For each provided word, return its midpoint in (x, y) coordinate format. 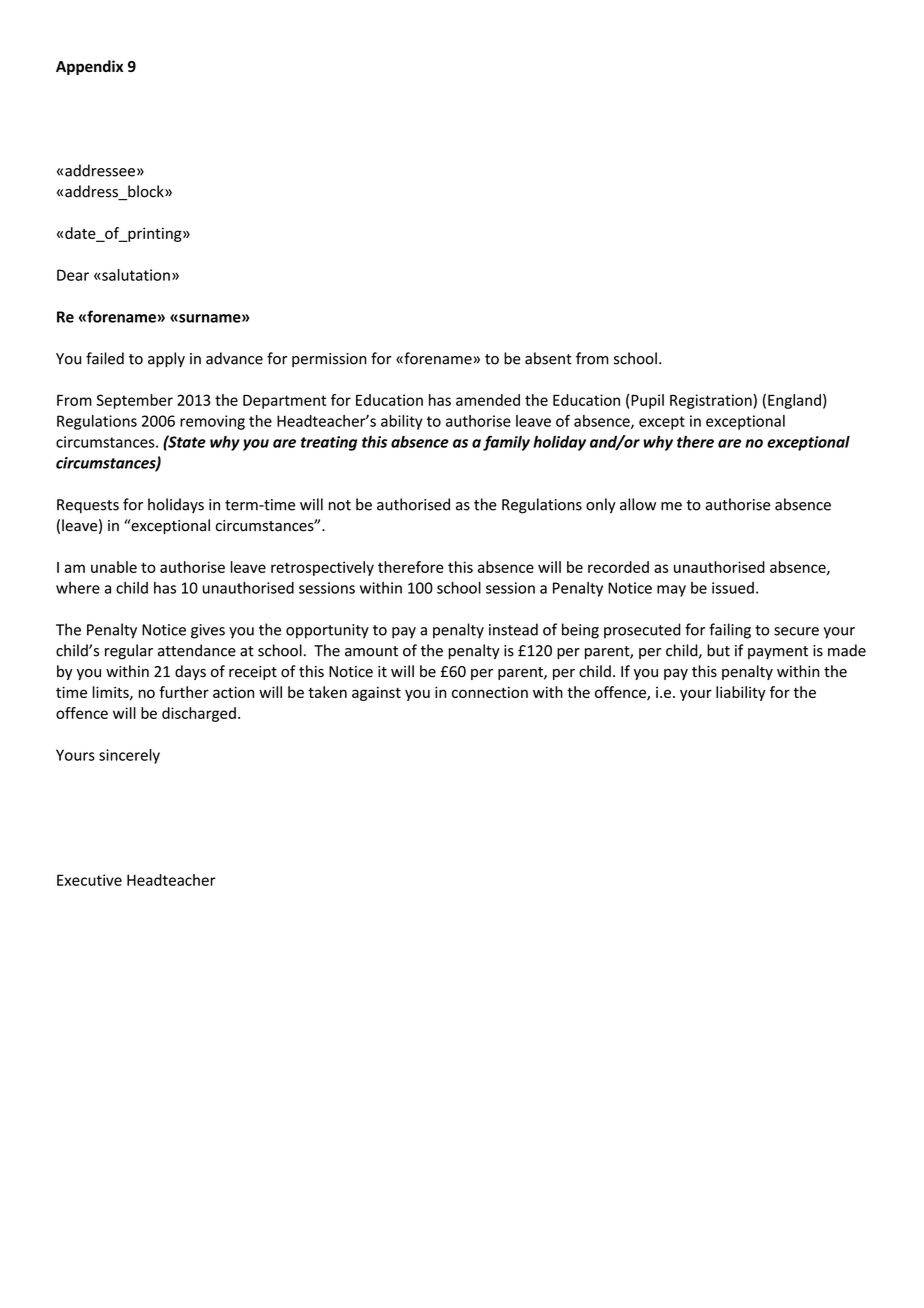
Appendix (89, 67)
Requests (88, 506)
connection (490, 692)
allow (638, 504)
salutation (135, 275)
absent (548, 358)
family (506, 443)
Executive (89, 880)
